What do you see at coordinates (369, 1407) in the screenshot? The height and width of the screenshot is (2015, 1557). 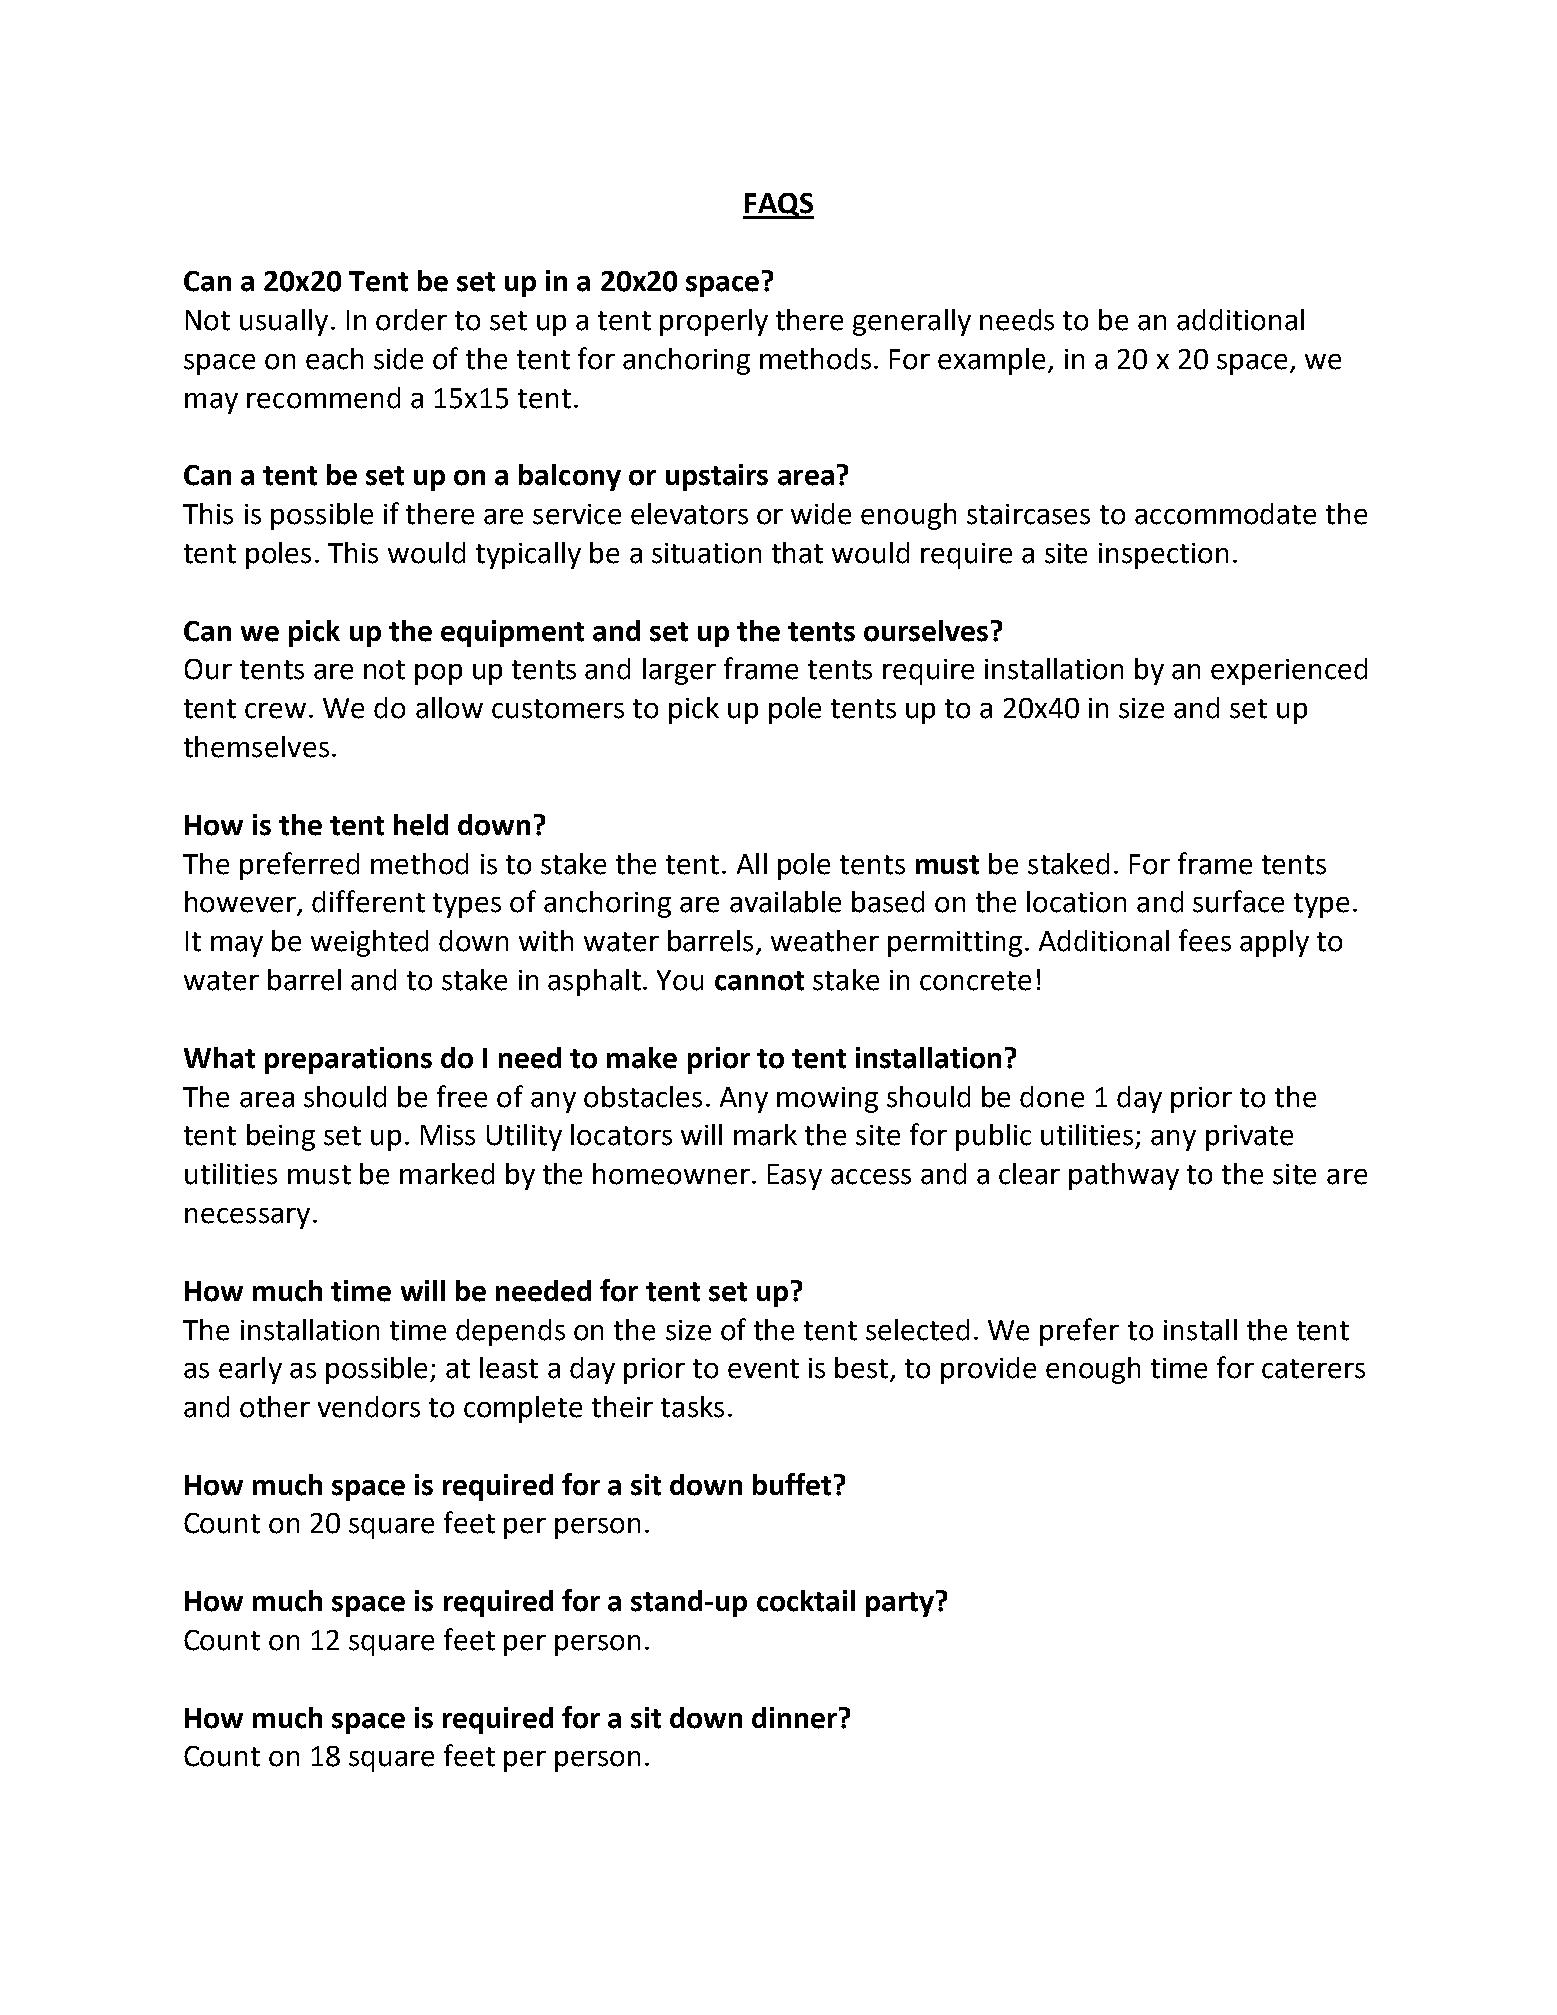 I see `vendors` at bounding box center [369, 1407].
